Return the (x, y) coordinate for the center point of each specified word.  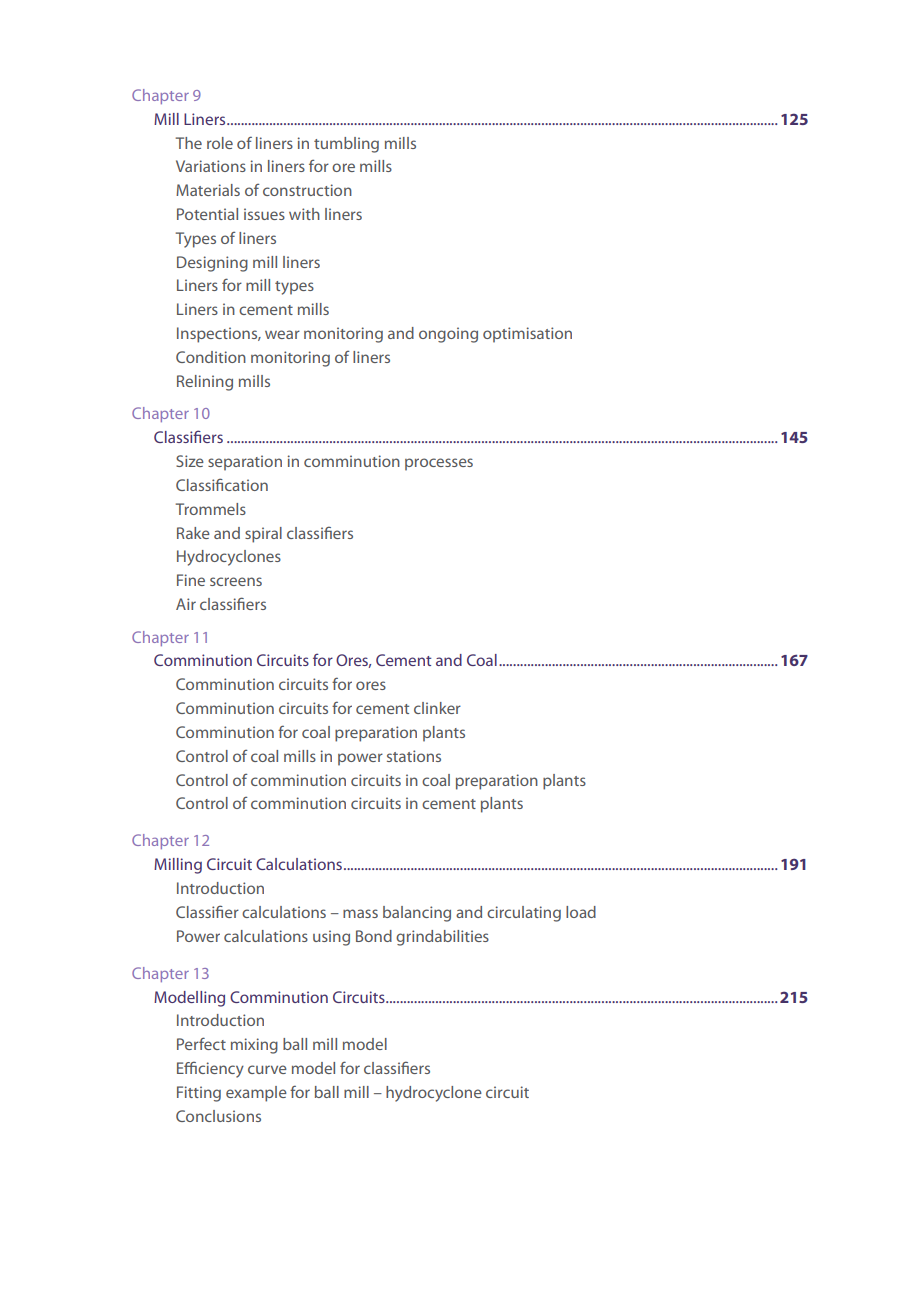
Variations (211, 166)
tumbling (346, 145)
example (256, 1094)
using (331, 938)
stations (414, 756)
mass (360, 913)
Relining (205, 383)
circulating (524, 914)
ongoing (448, 335)
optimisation (527, 335)
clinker (437, 708)
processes (439, 464)
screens (236, 581)
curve (267, 1069)
